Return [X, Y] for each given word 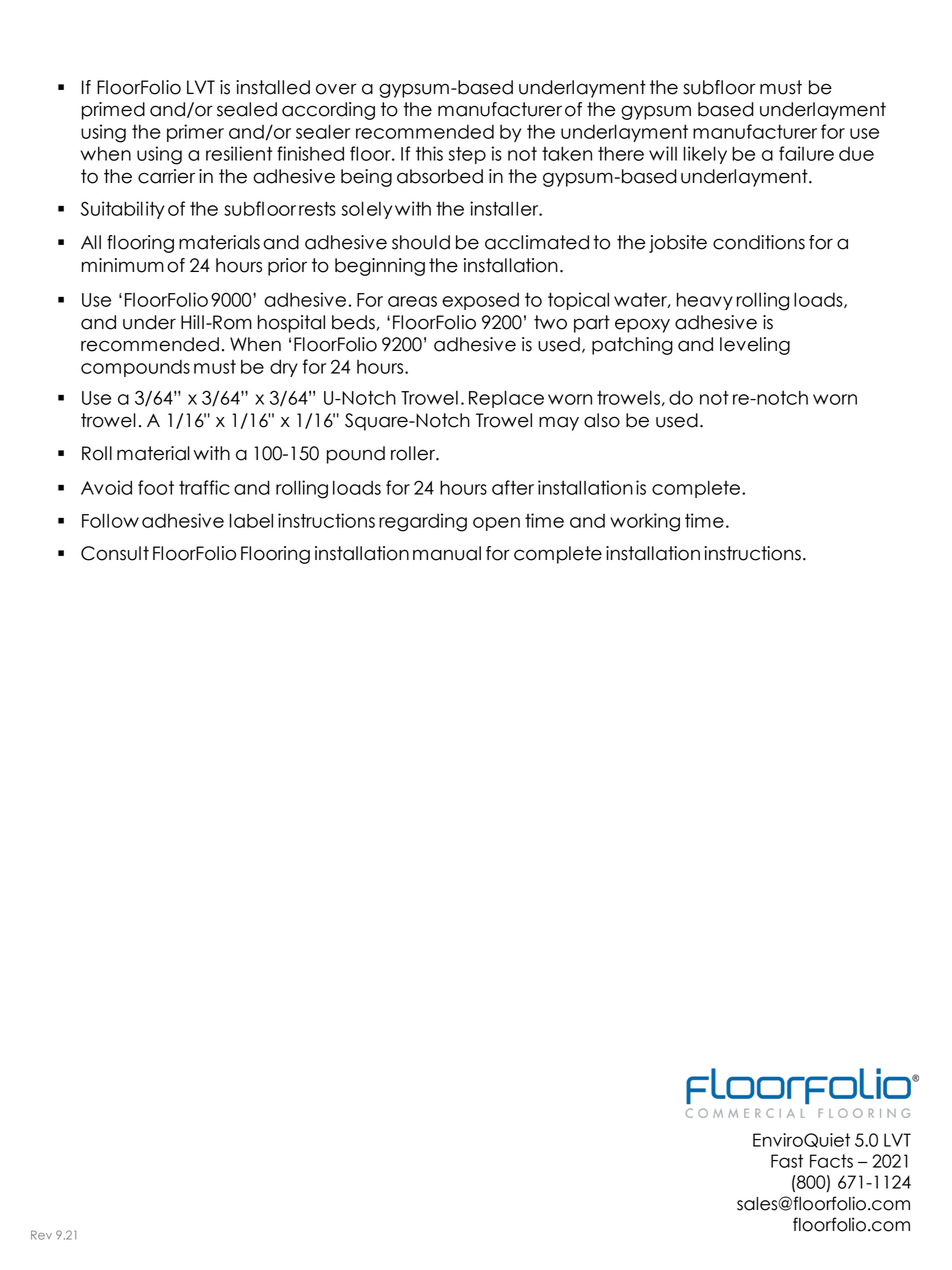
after [513, 487]
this [429, 153]
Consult [115, 553]
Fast [787, 1161]
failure [806, 153]
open [496, 524]
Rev [41, 1235]
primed [113, 111]
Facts [831, 1161]
